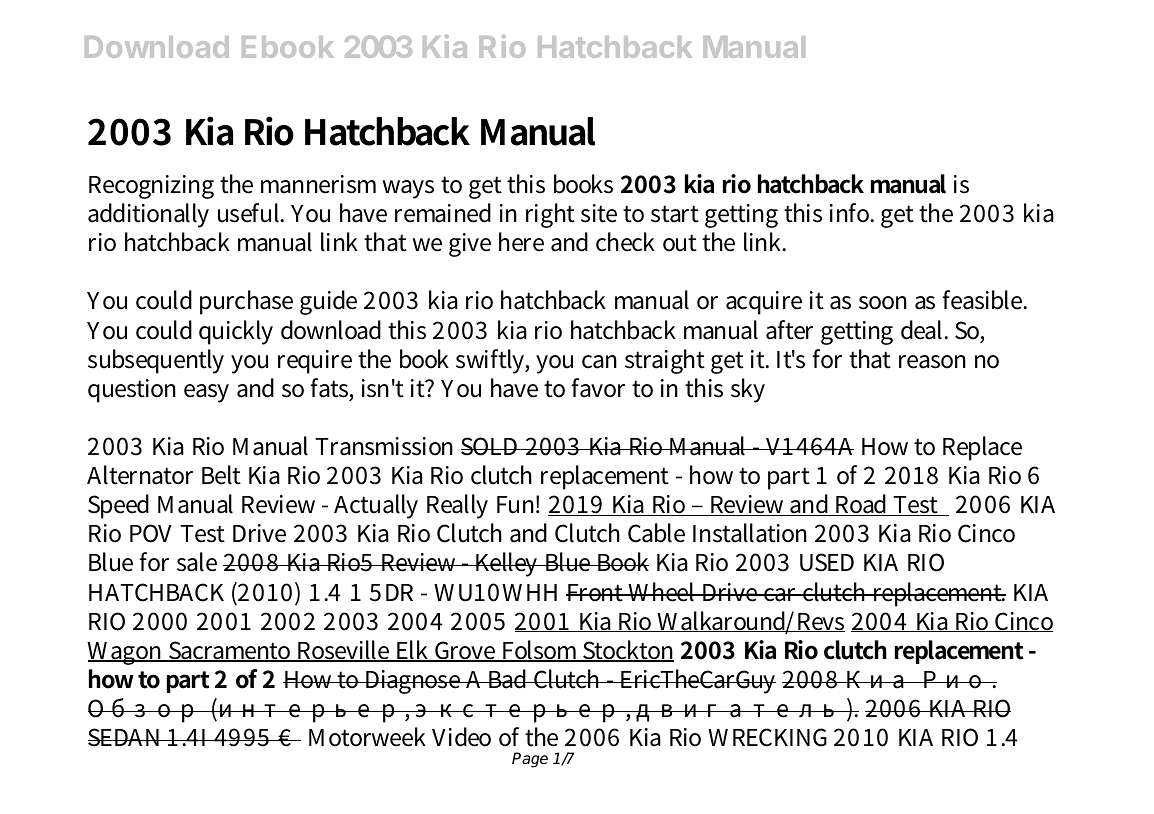 Image resolution: width=1154 pixels, height=814 pixels. I want to click on WRECKING, so click(767, 737).
